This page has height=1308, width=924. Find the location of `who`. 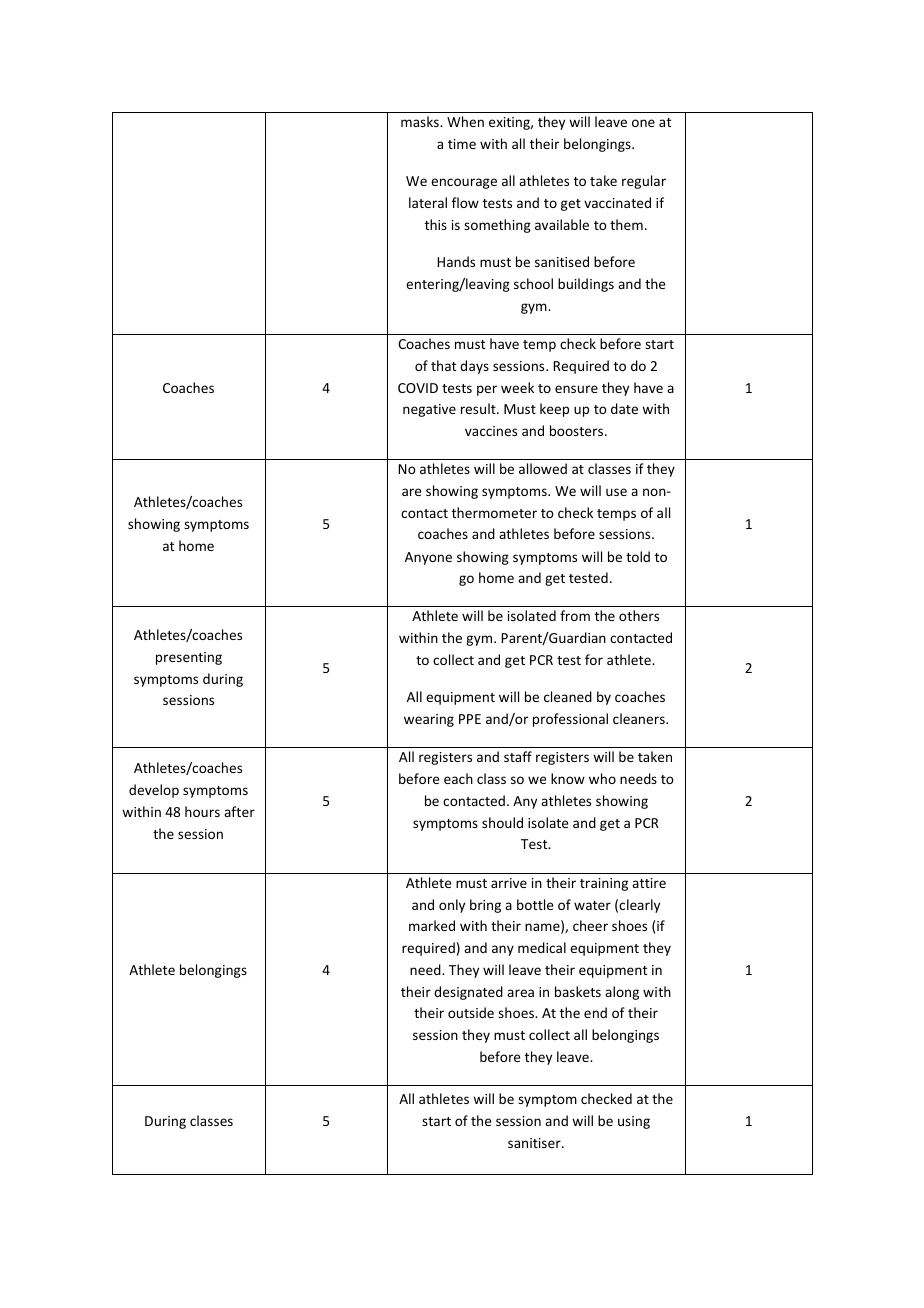

who is located at coordinates (602, 778).
